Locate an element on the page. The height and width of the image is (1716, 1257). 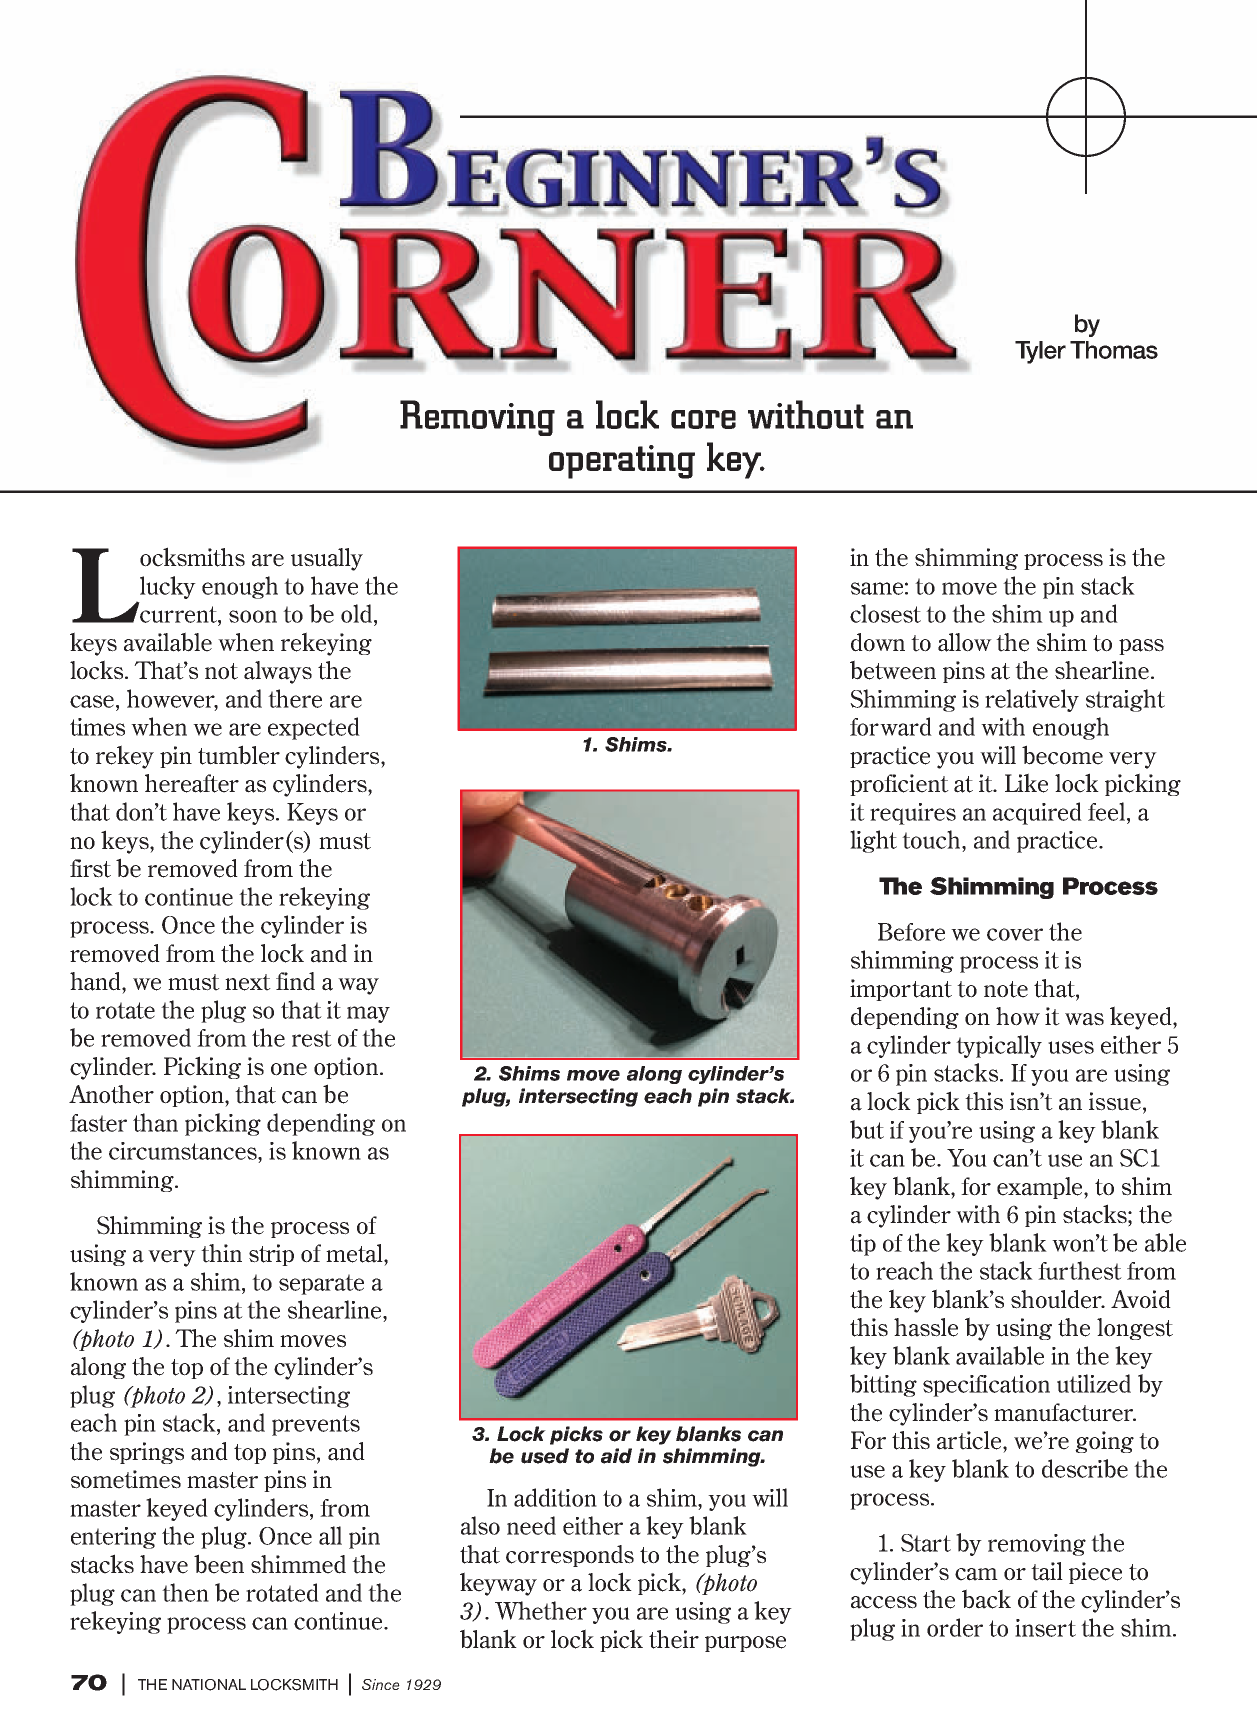
Tyler is located at coordinates (1040, 352).
